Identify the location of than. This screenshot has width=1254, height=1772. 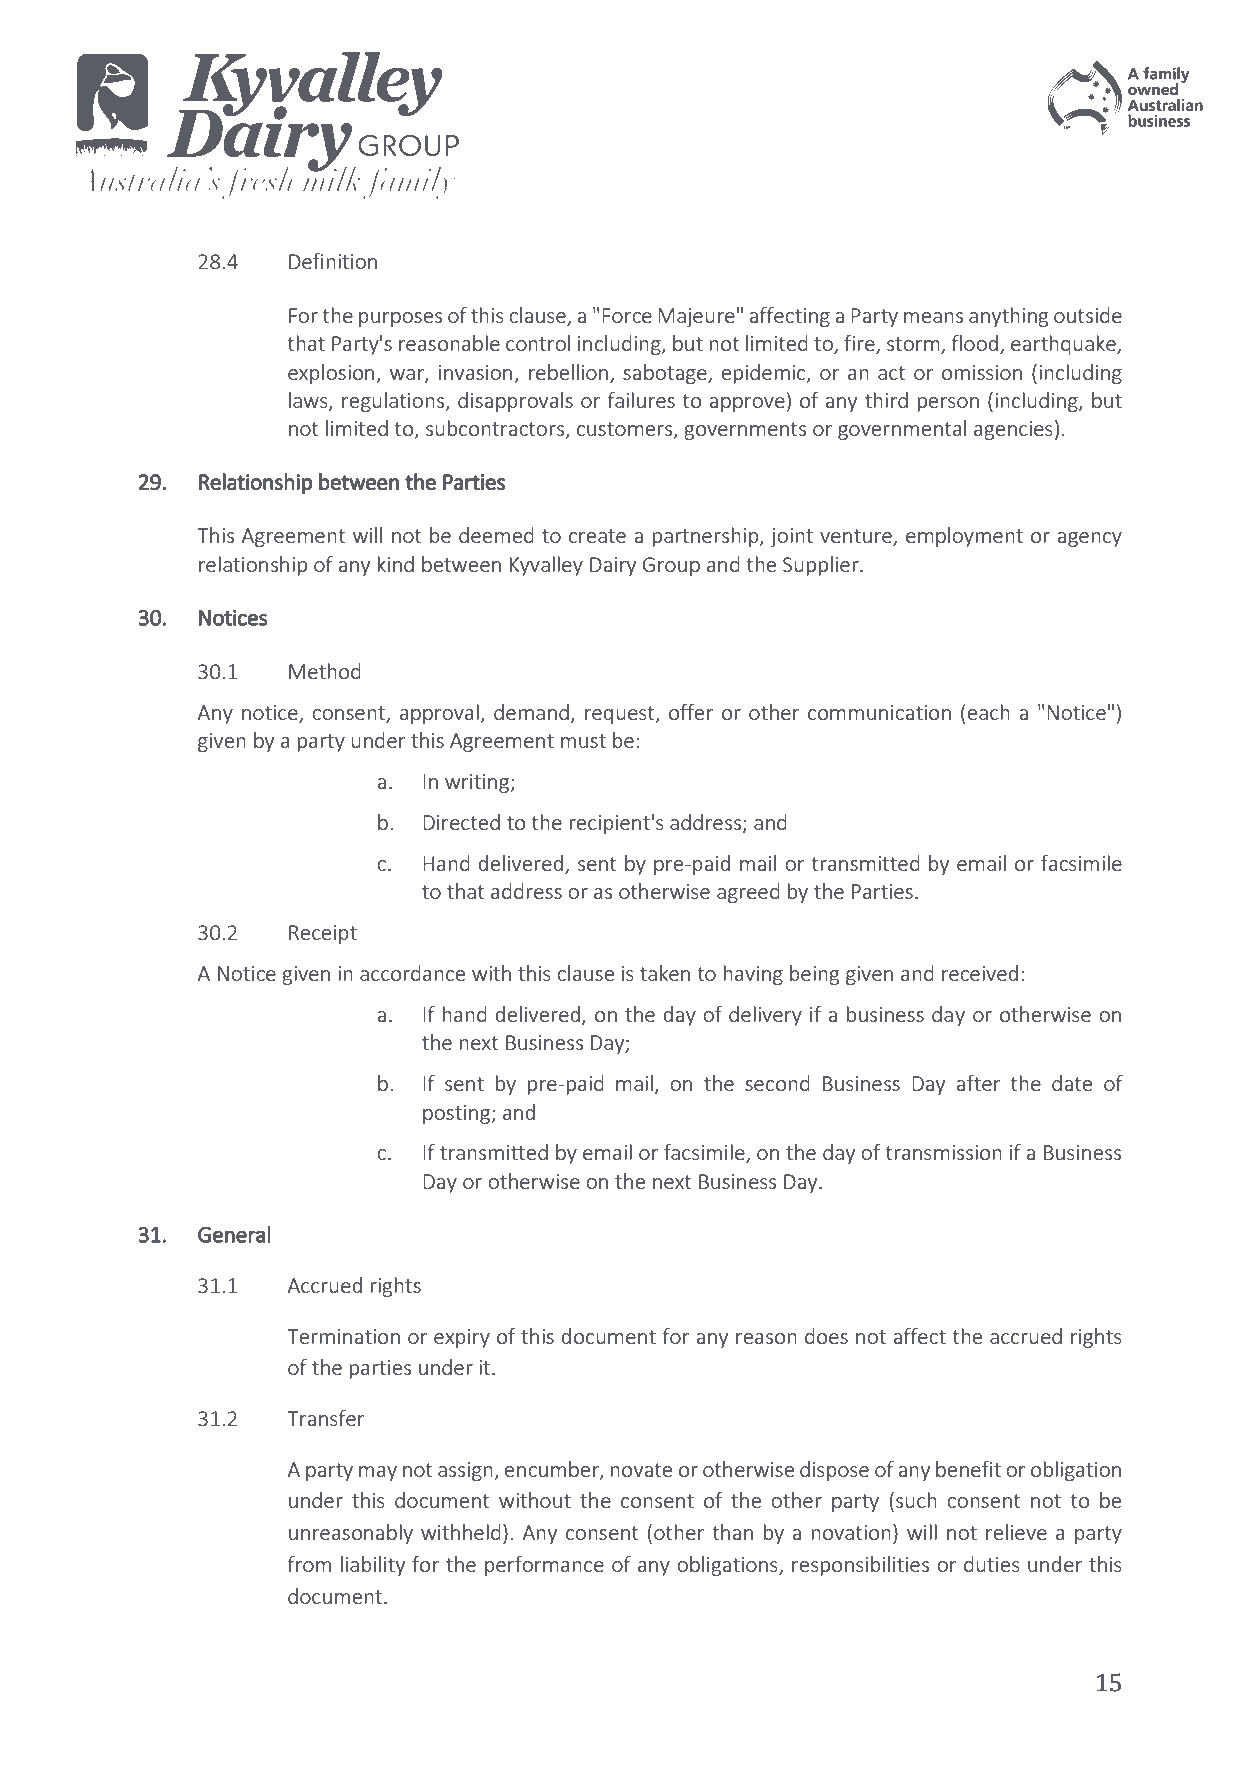
(732, 1532).
